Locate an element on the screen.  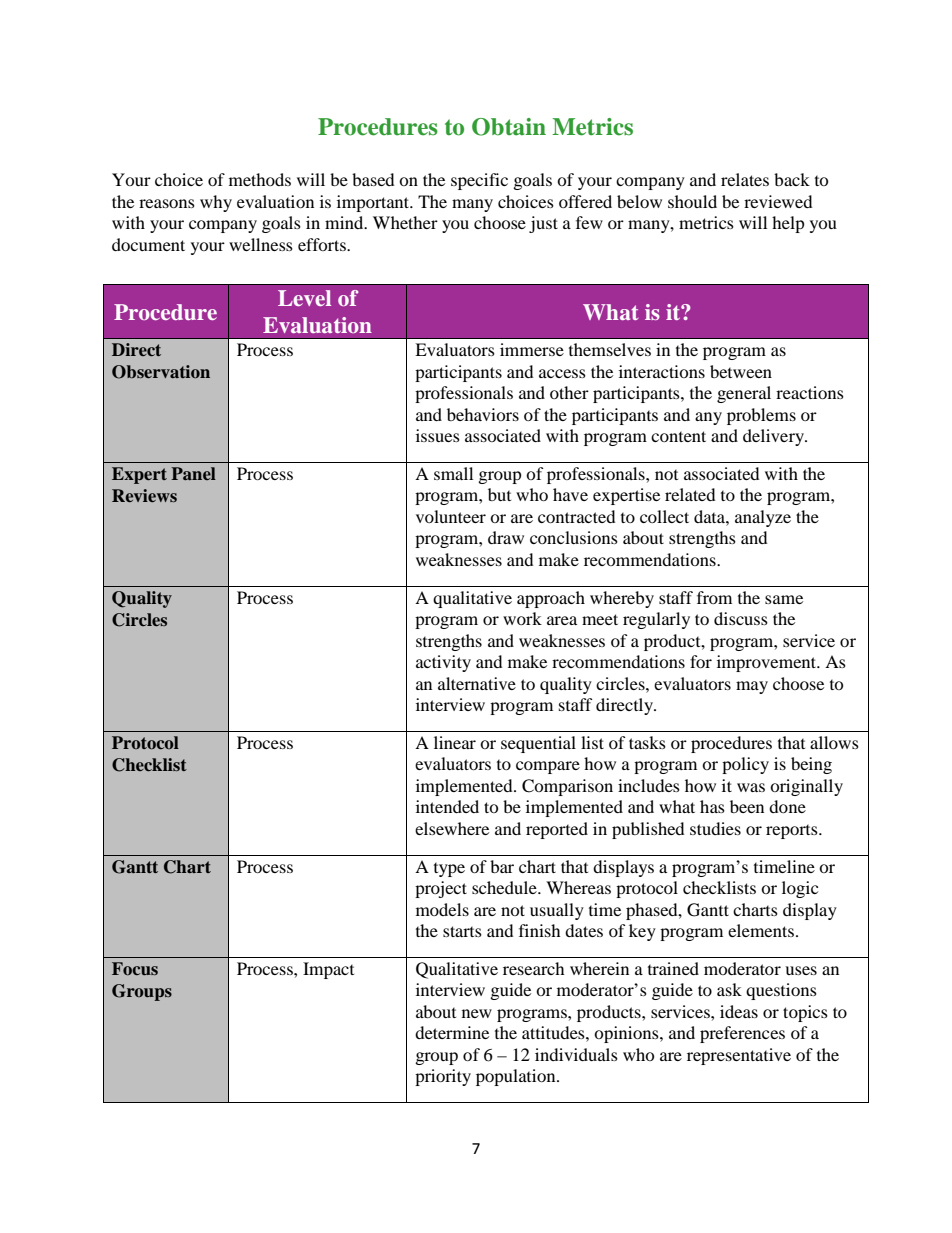
linear is located at coordinates (455, 742).
